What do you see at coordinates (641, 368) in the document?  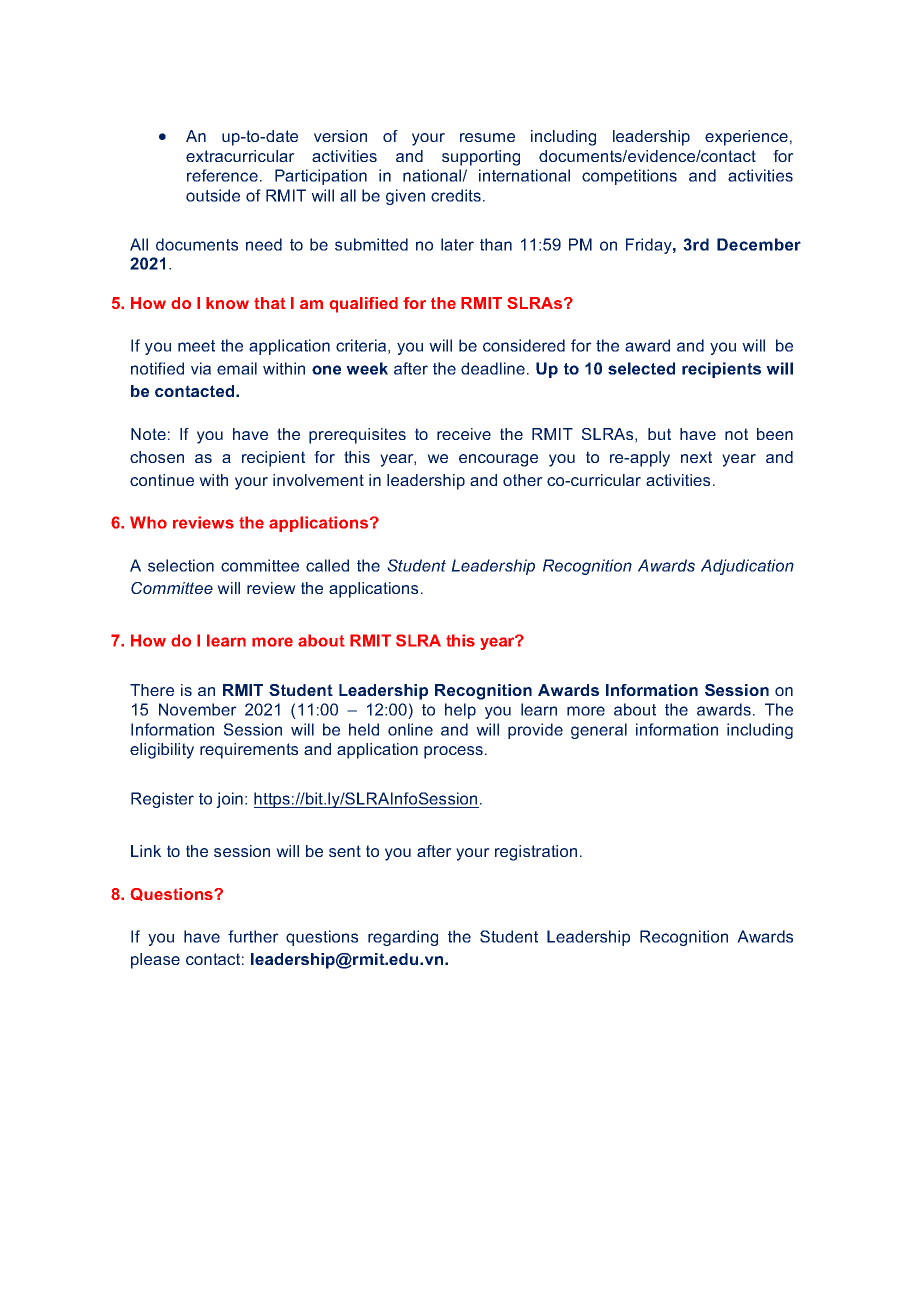 I see `selected` at bounding box center [641, 368].
